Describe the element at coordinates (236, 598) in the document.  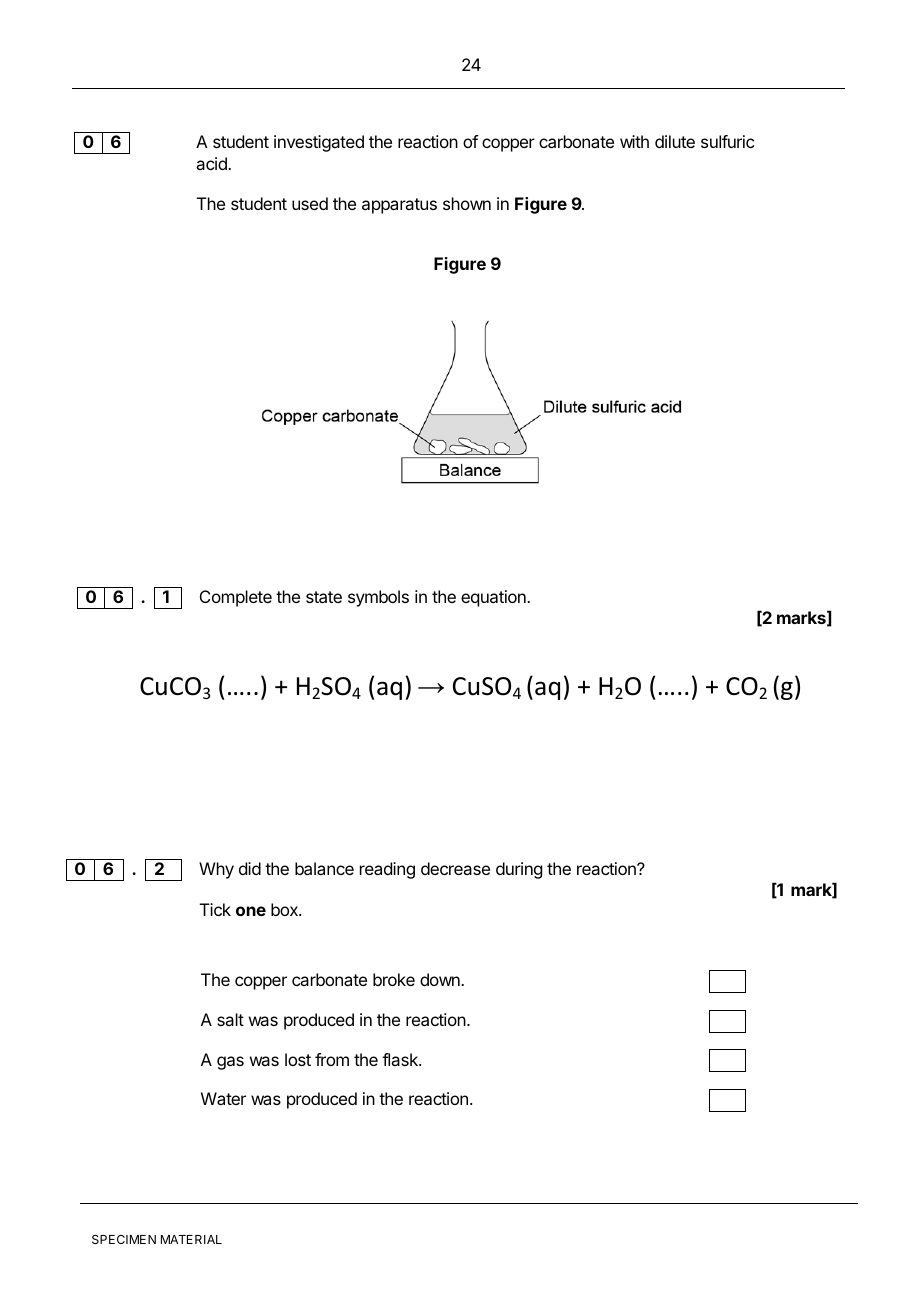
I see `Complete` at that location.
